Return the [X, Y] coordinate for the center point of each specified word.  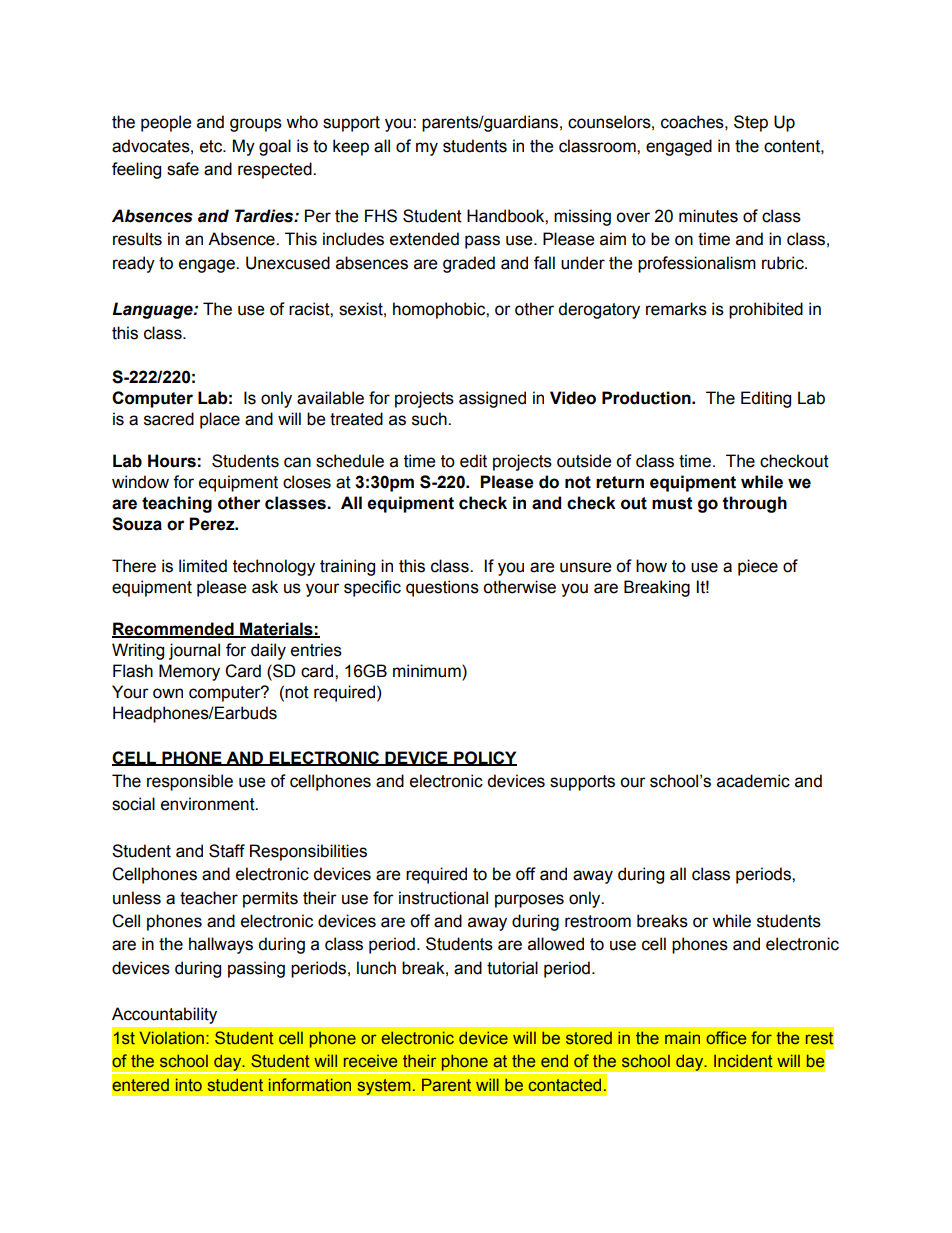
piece [758, 567]
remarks [676, 309]
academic [753, 781]
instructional [443, 898]
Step [751, 123]
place [220, 420]
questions [442, 588]
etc [212, 146]
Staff [227, 851]
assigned [492, 399]
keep [351, 147]
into [189, 1084]
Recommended [174, 630]
